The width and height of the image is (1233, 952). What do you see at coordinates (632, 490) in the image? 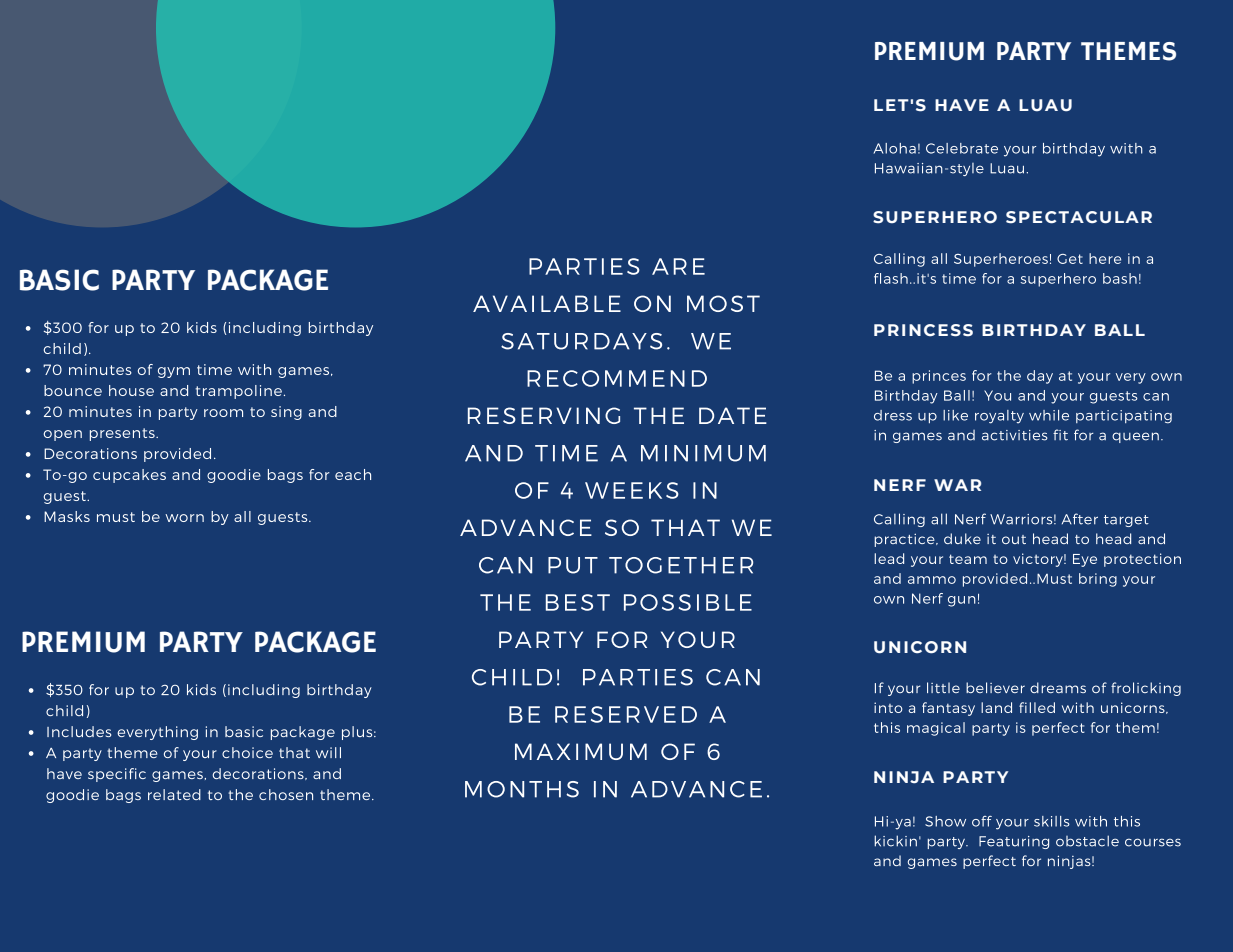
I see `WEEKS` at bounding box center [632, 490].
